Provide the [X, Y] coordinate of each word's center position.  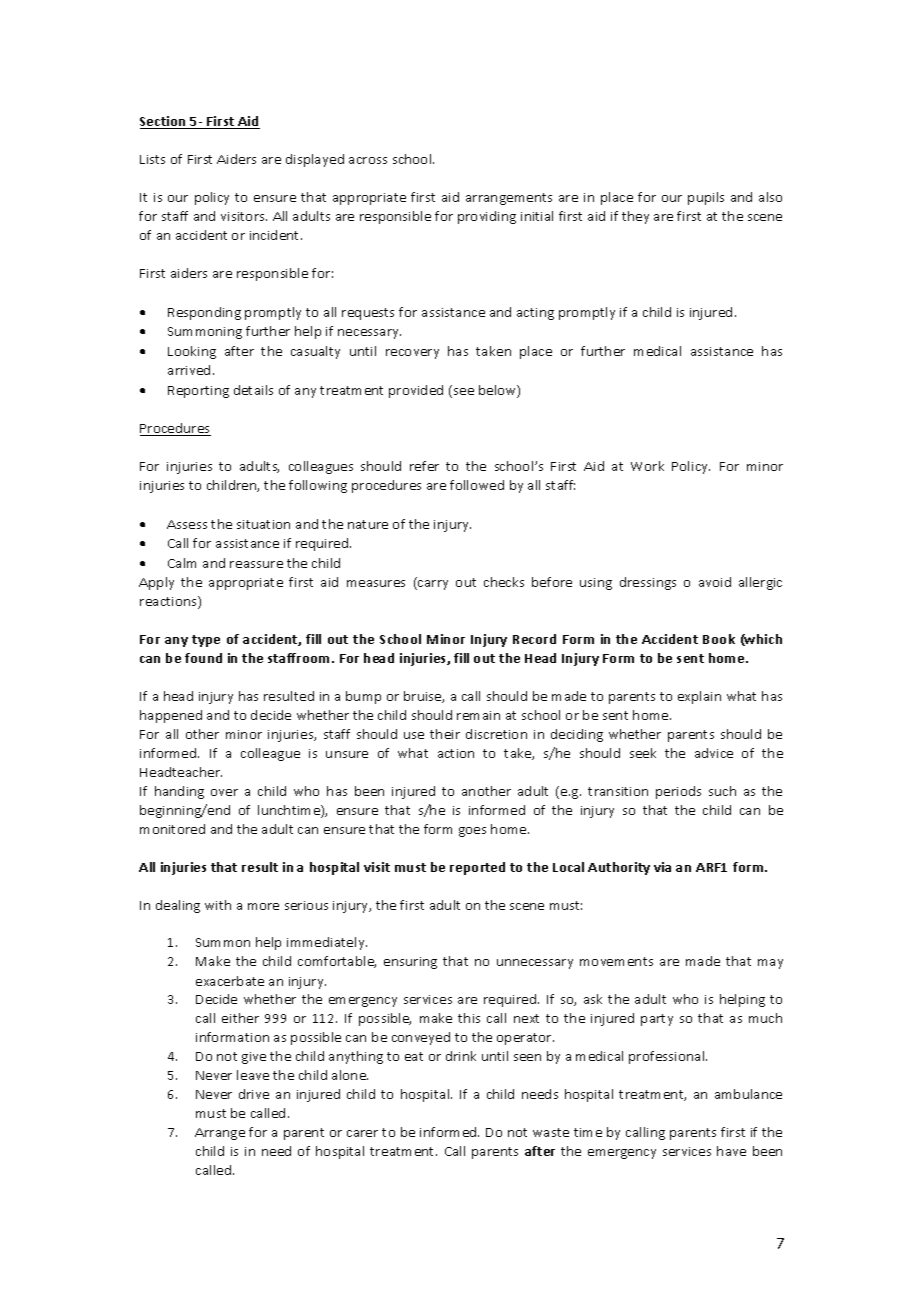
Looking [192, 352]
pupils [706, 198]
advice [714, 753]
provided [416, 391]
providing [487, 217]
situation [263, 524]
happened [171, 716]
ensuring [410, 963]
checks [504, 582]
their [445, 734]
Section [164, 122]
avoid [715, 582]
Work [647, 466]
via [662, 867]
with [218, 905]
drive [254, 1094]
